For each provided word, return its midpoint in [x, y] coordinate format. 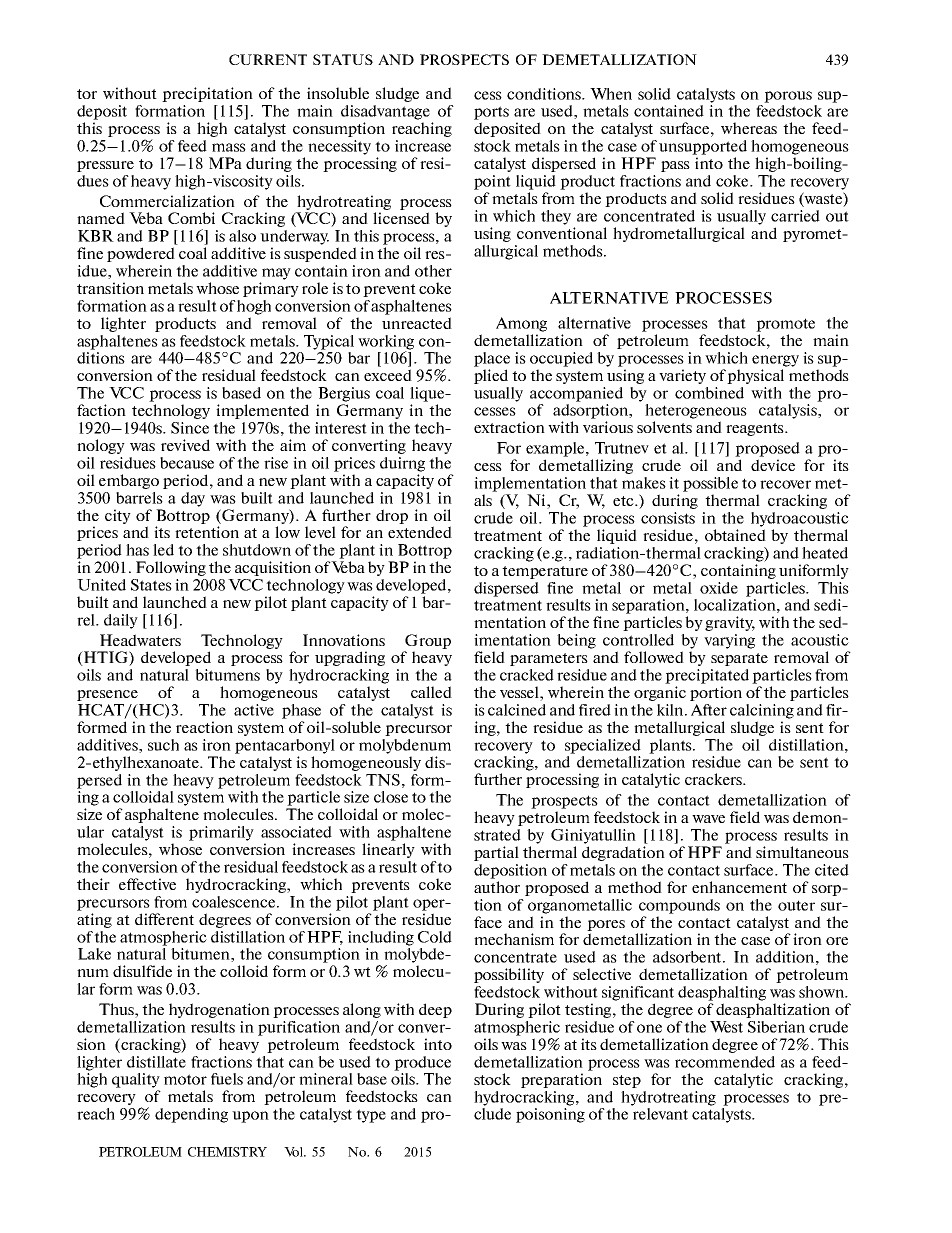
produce [422, 1063]
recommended [725, 1062]
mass [229, 147]
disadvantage [385, 112]
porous [788, 97]
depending [191, 1115]
